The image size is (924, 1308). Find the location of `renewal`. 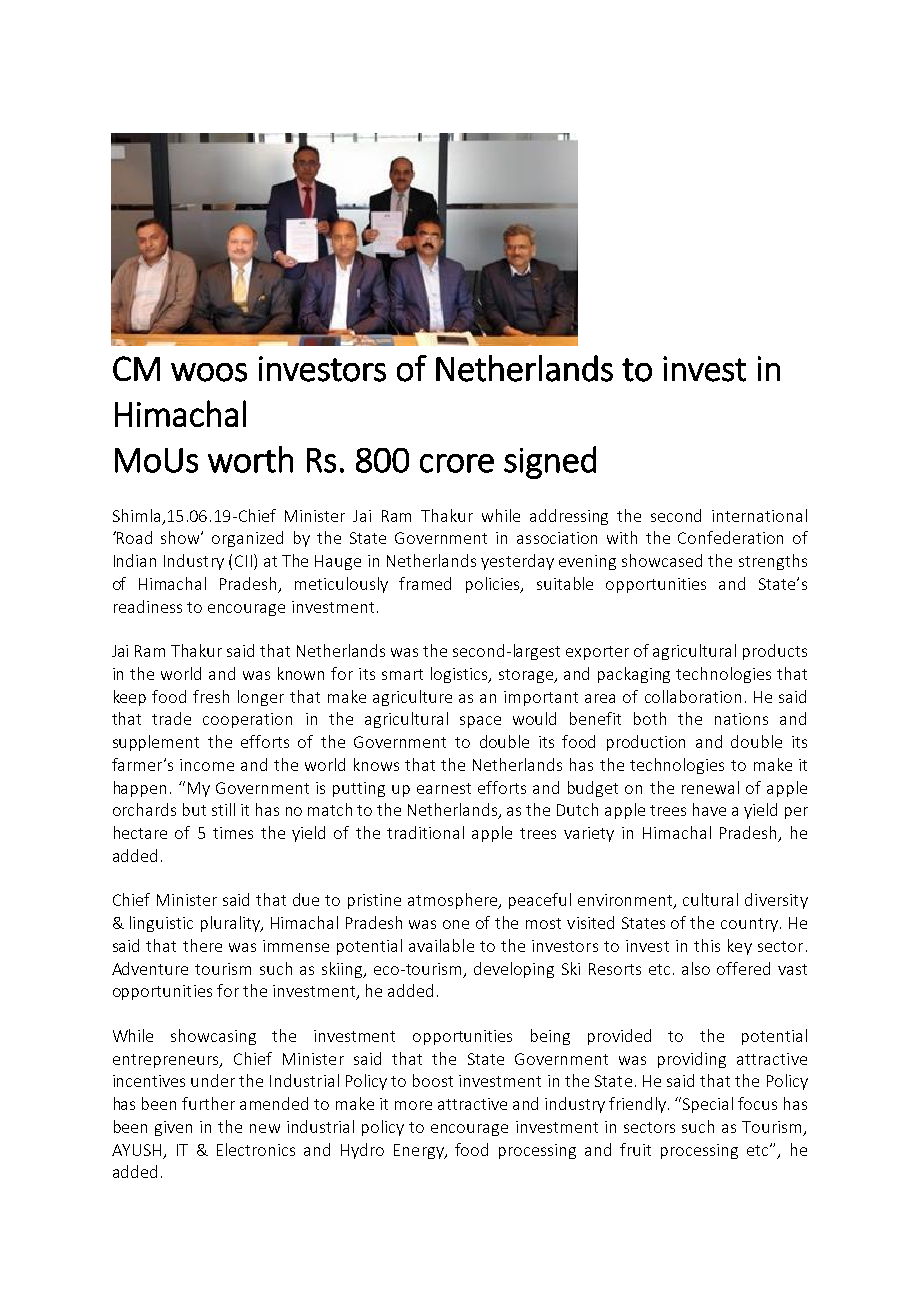

renewal is located at coordinates (710, 787).
